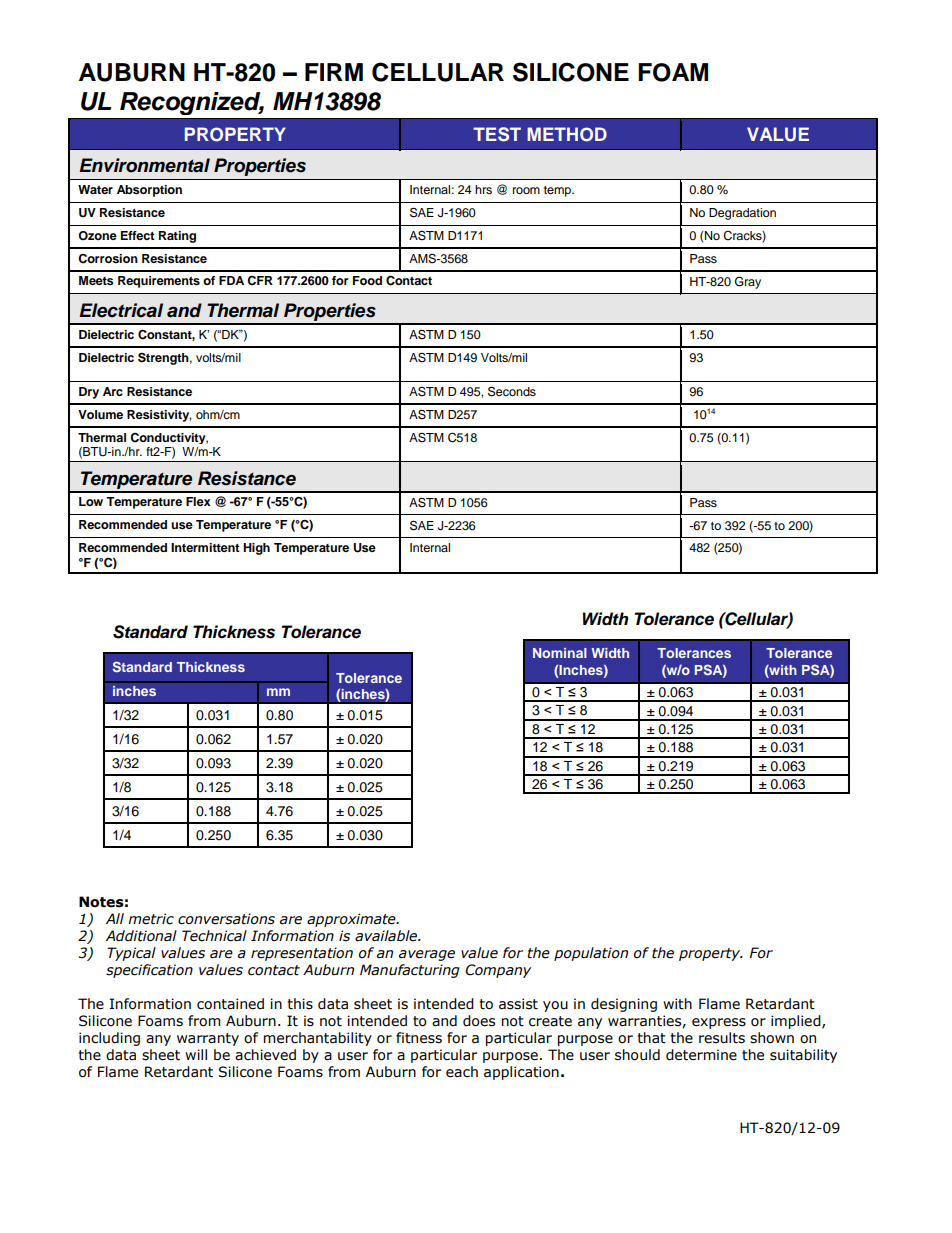  What do you see at coordinates (748, 282) in the screenshot?
I see `Gray` at bounding box center [748, 282].
